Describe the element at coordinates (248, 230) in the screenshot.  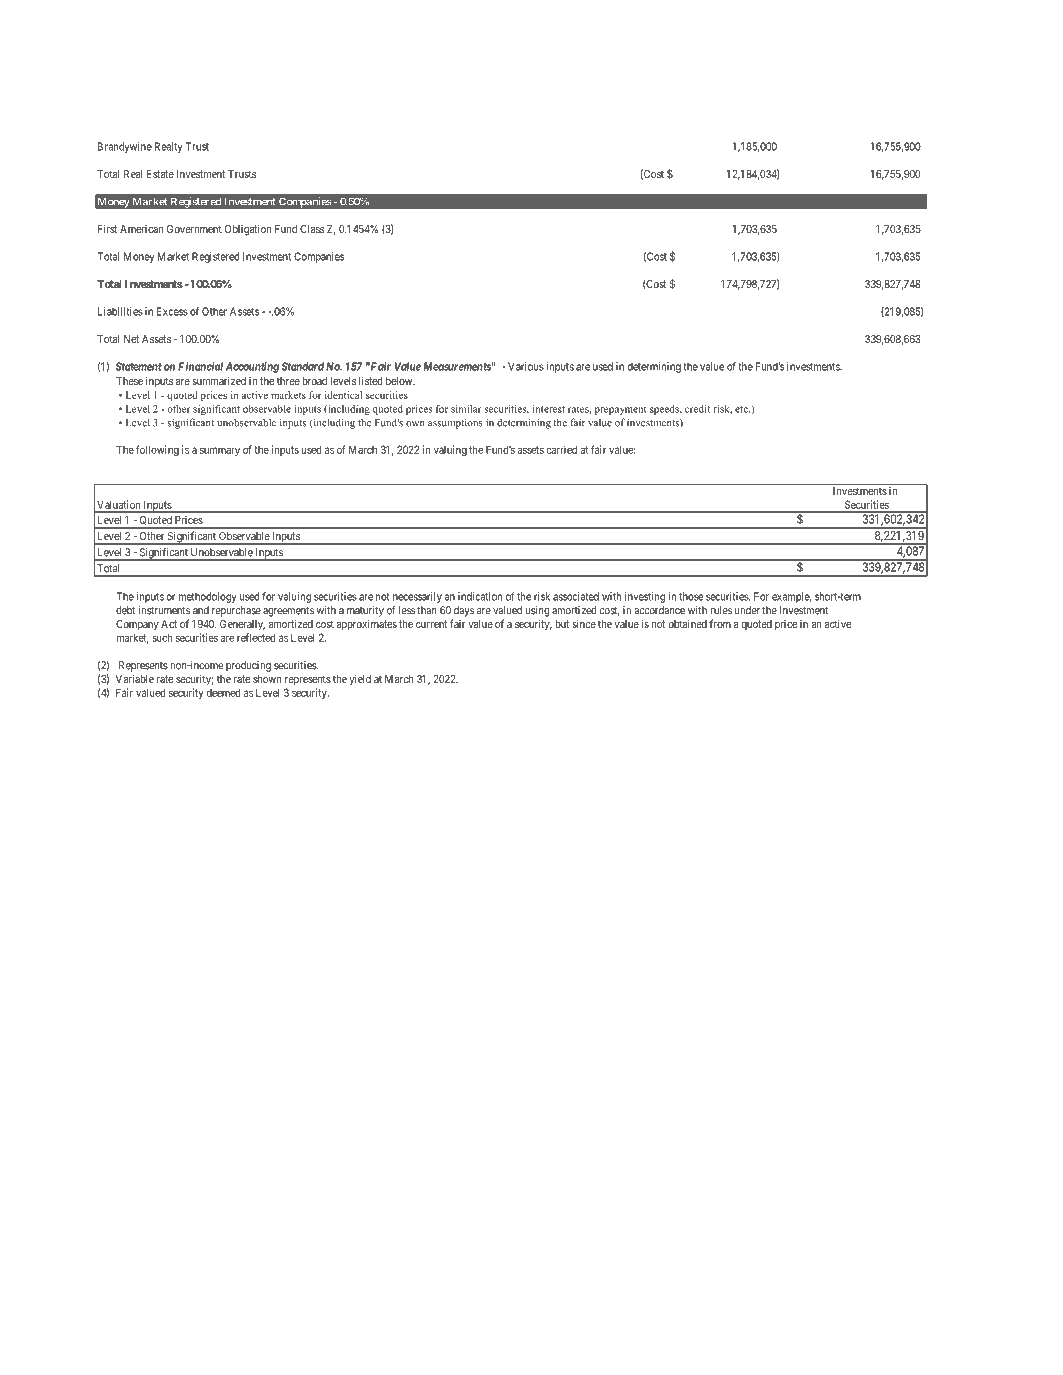
I see `Obligation` at that location.
